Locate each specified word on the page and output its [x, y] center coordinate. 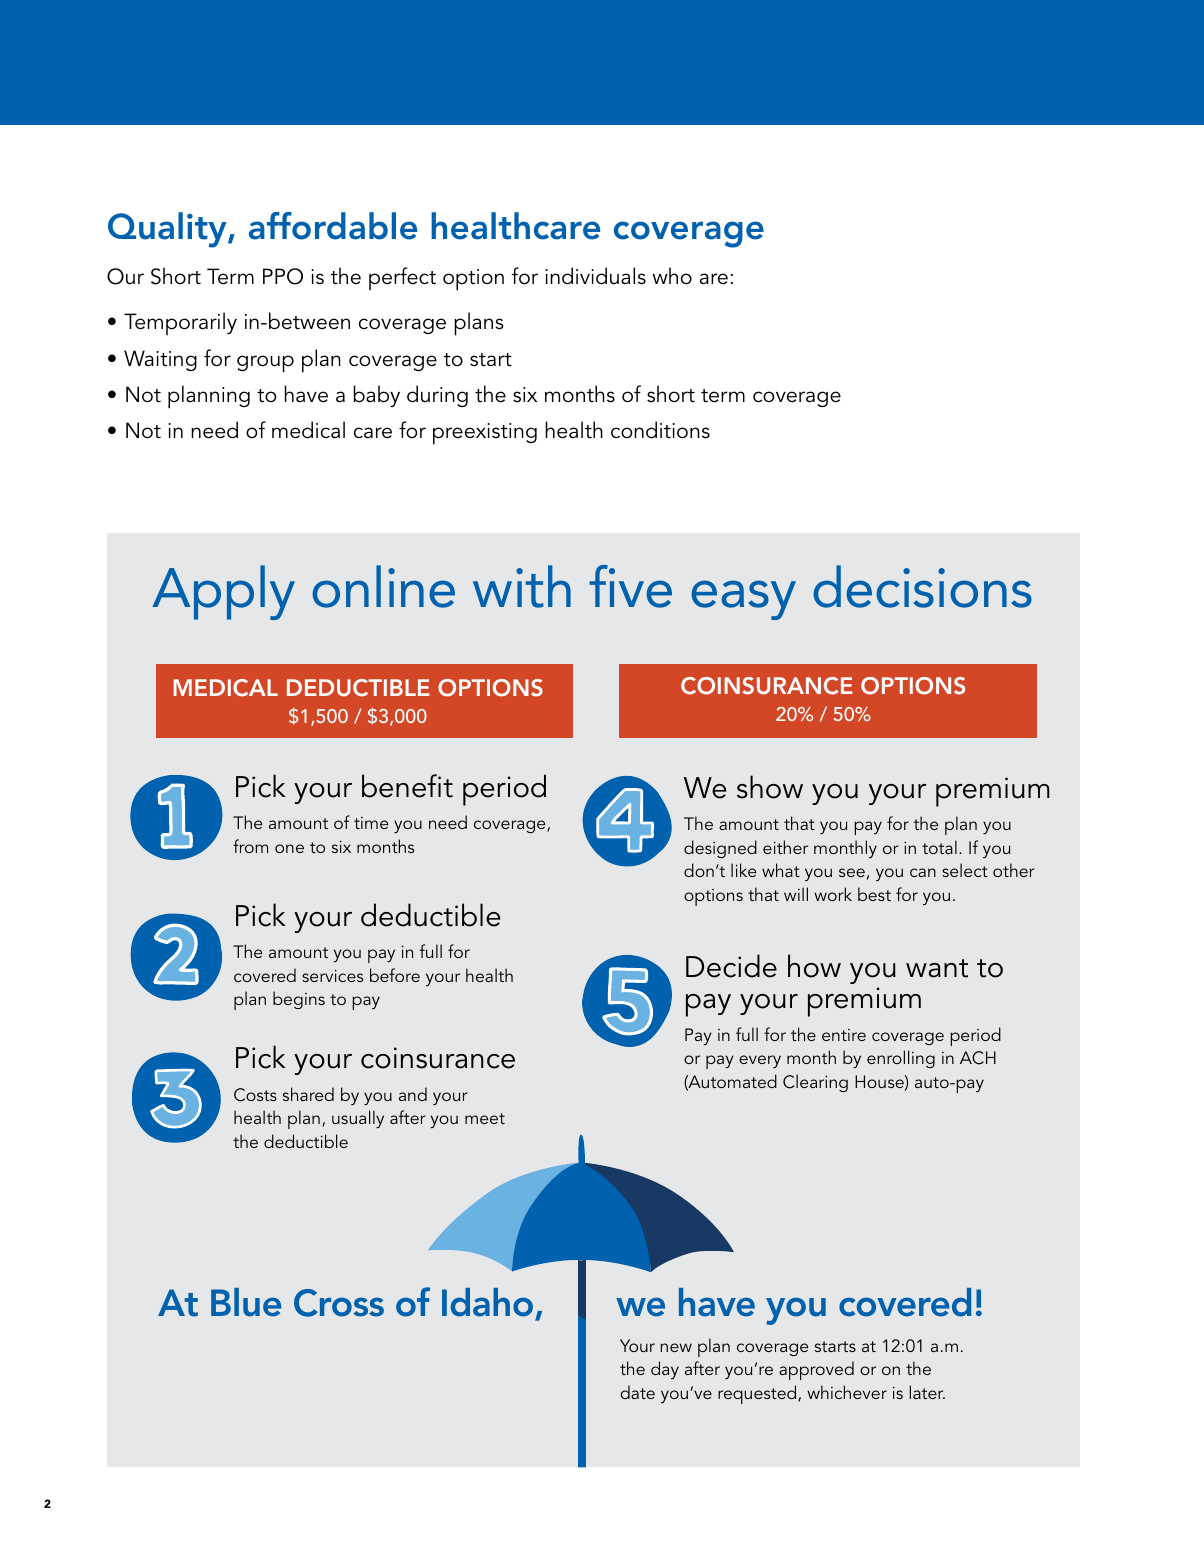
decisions [922, 586]
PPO [283, 276]
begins [299, 1000]
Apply [223, 592]
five [630, 586]
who [672, 276]
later [927, 1392]
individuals [595, 276]
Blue [246, 1302]
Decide [731, 966]
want [937, 968]
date [637, 1392]
